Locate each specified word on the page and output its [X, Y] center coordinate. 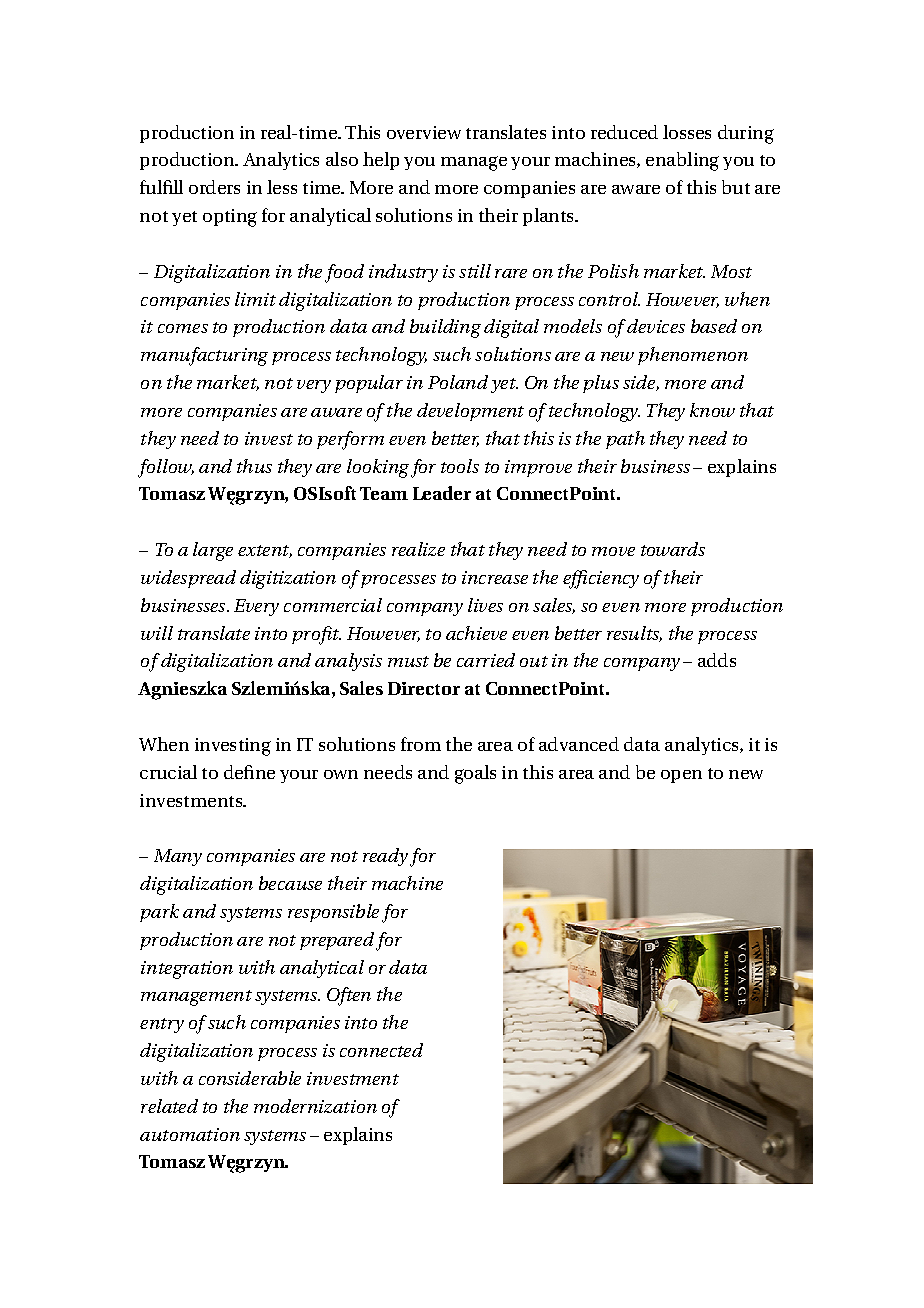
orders [214, 187]
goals [475, 774]
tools [460, 466]
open [681, 776]
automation [190, 1134]
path [625, 440]
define [249, 772]
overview [424, 132]
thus [254, 466]
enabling [682, 161]
